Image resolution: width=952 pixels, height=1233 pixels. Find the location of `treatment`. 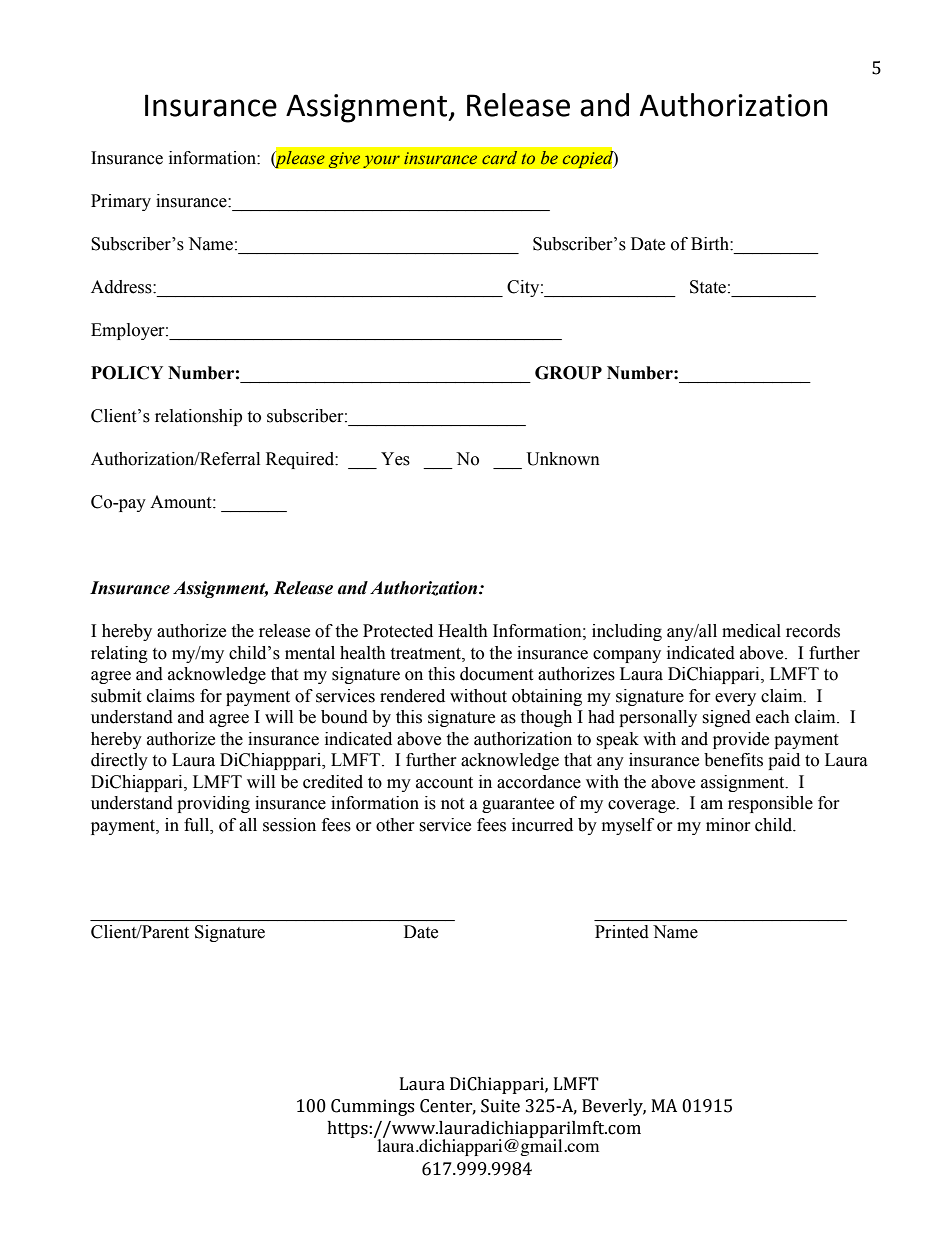

treatment is located at coordinates (426, 654).
